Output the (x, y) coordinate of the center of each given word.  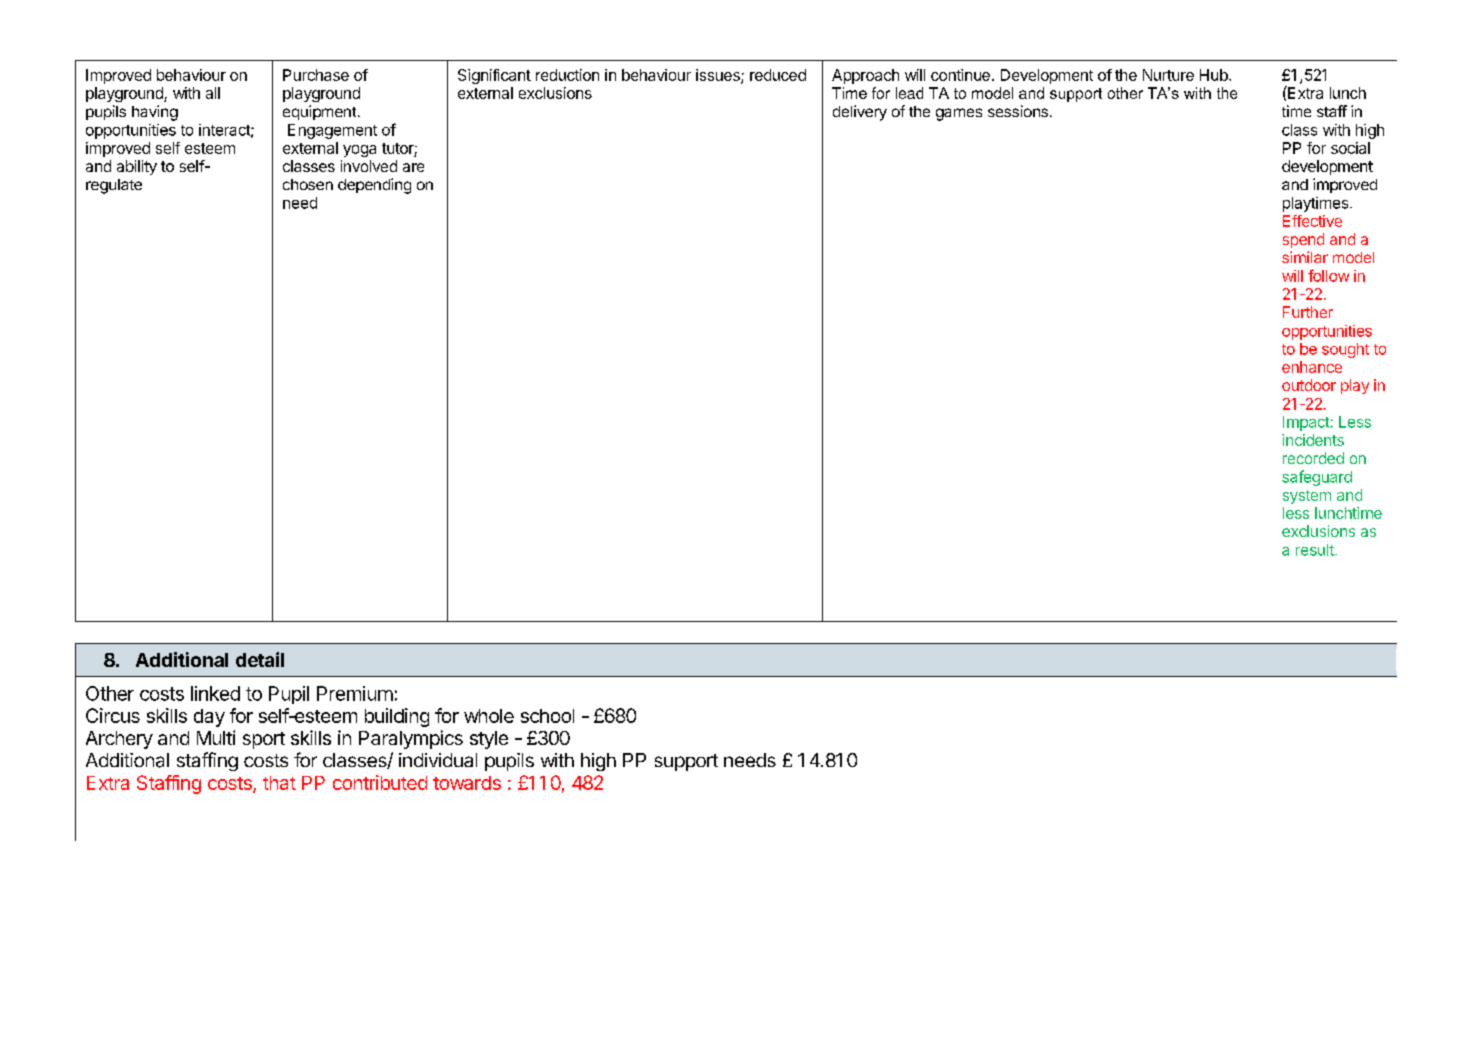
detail (260, 659)
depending (374, 186)
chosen (308, 184)
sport (264, 740)
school (547, 716)
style (489, 740)
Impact (1307, 423)
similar (1305, 257)
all (213, 93)
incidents (1313, 440)
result (1316, 550)
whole (489, 716)
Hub (1215, 75)
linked (215, 693)
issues (719, 76)
